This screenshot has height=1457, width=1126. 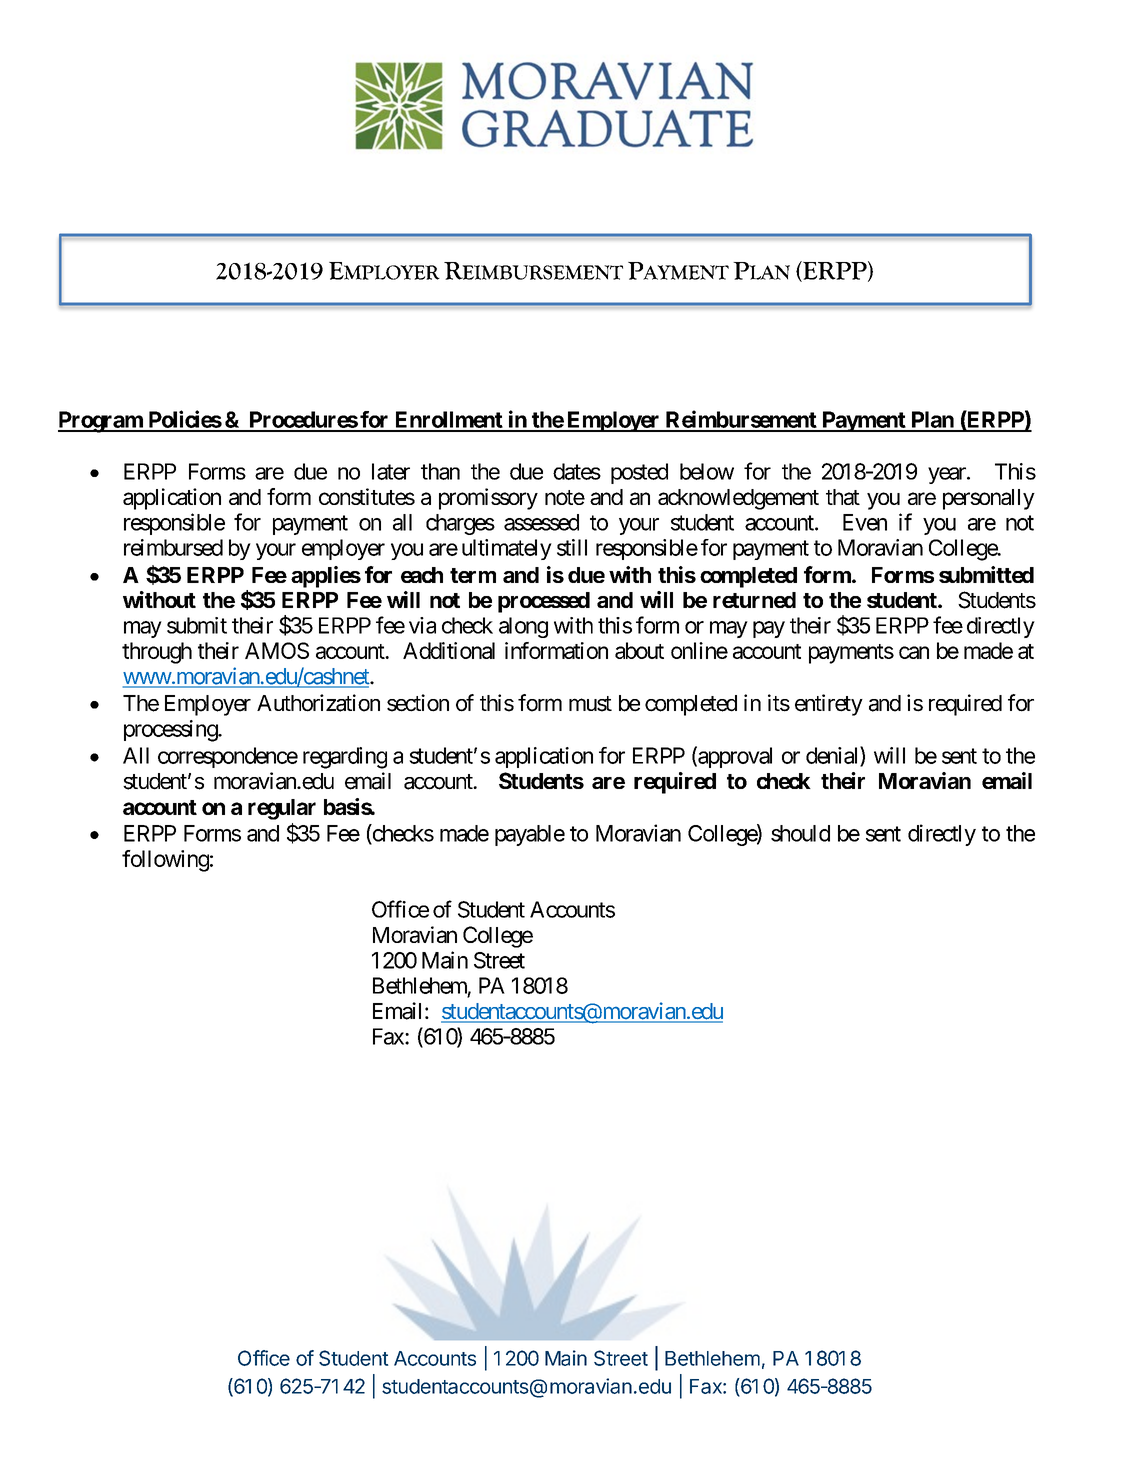 What do you see at coordinates (865, 522) in the screenshot?
I see `Even` at bounding box center [865, 522].
